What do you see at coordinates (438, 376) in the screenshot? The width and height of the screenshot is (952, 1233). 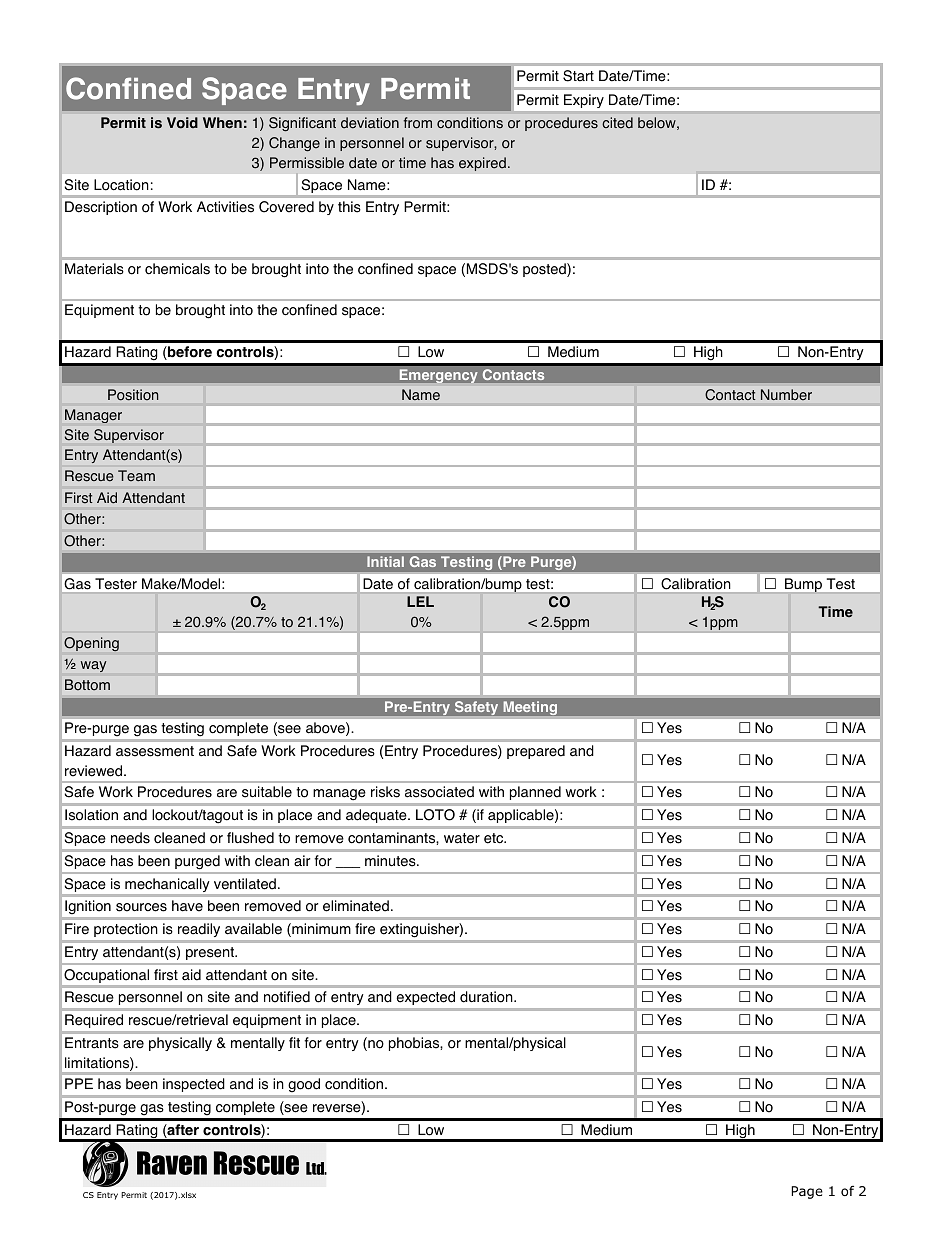 I see `Emergency` at bounding box center [438, 376].
